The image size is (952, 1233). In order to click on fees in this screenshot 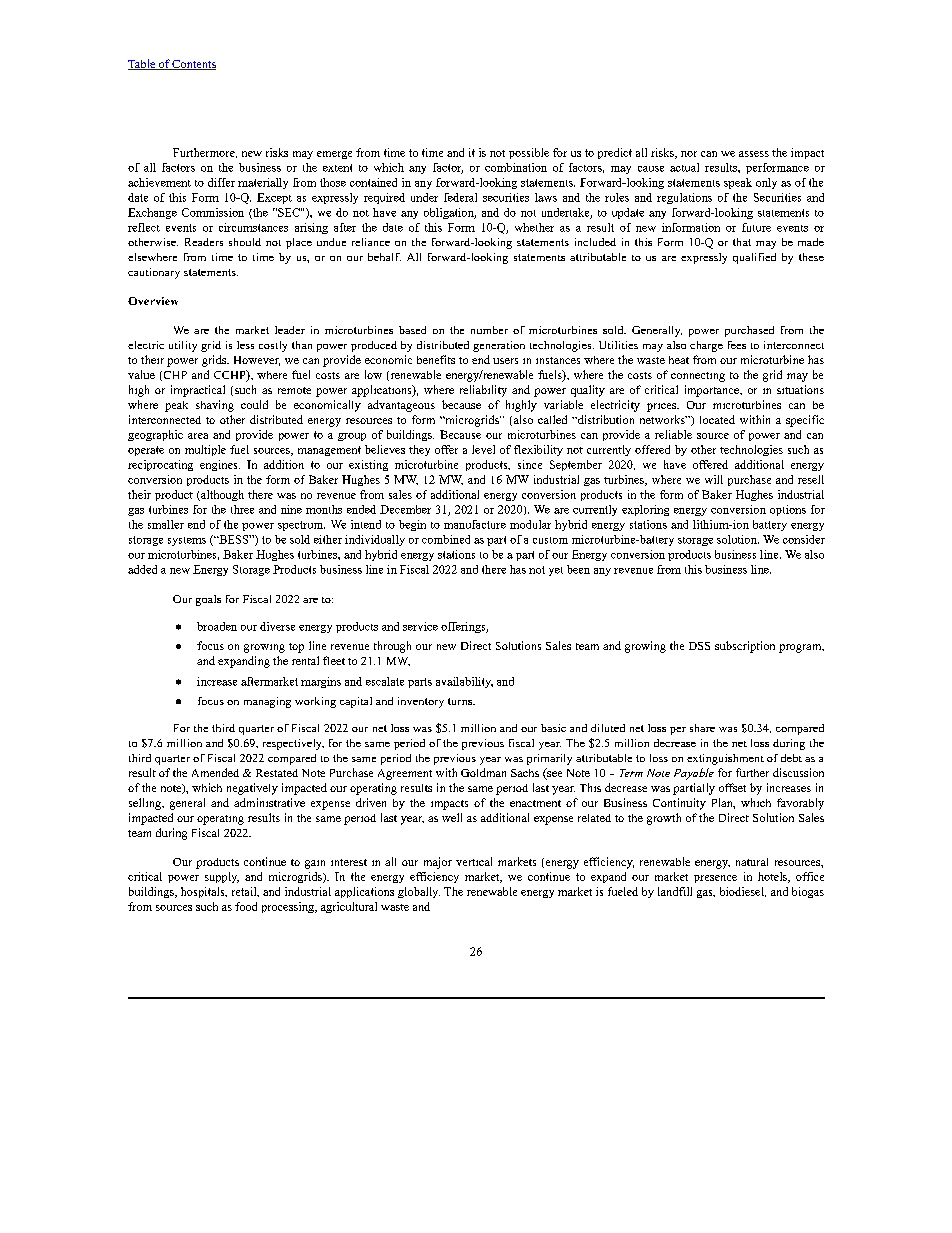, I will do `click(737, 345)`.
